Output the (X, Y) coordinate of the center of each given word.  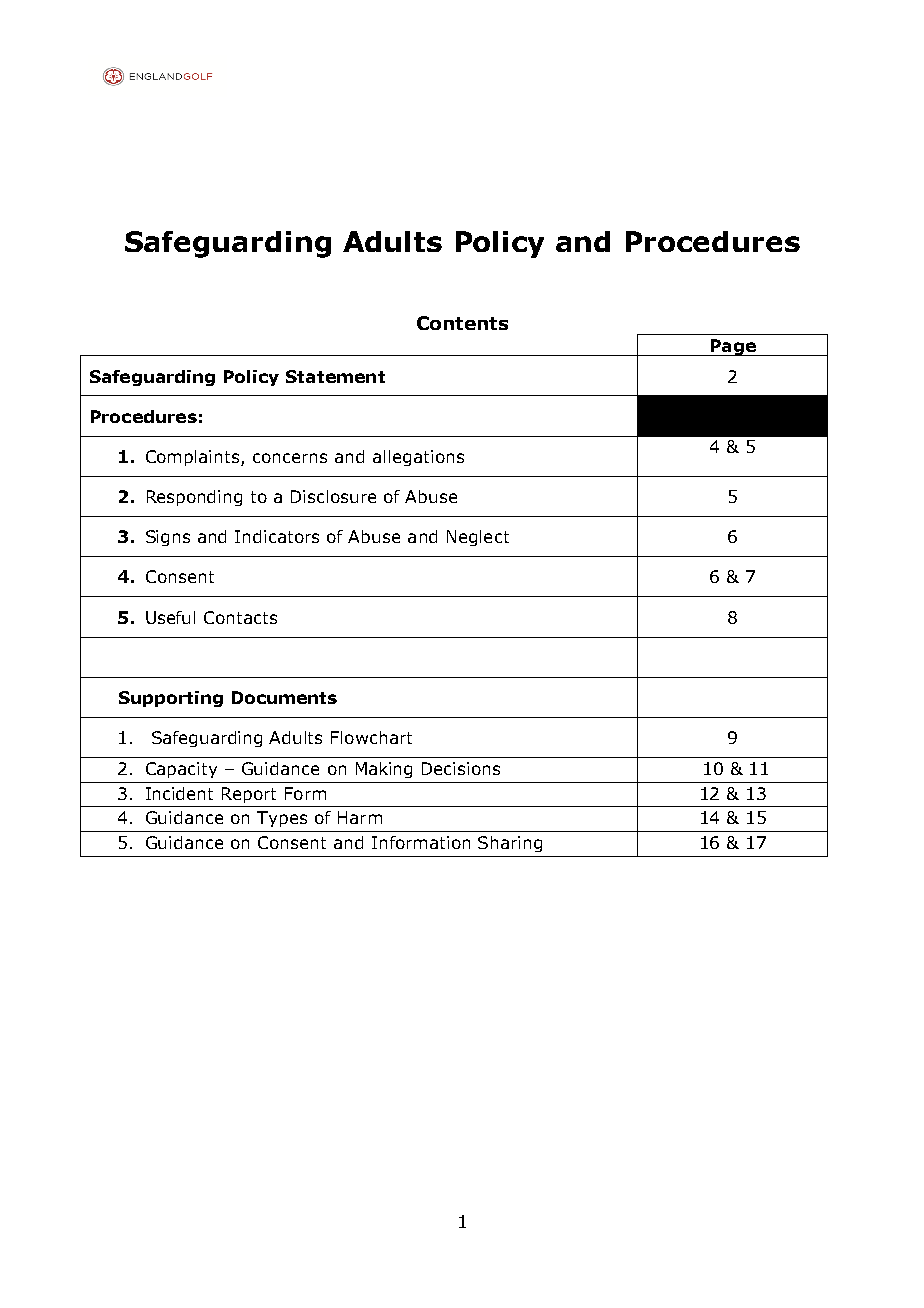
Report (249, 795)
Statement (335, 376)
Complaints (194, 458)
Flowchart (371, 737)
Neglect (478, 538)
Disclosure (333, 496)
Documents (284, 697)
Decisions (461, 768)
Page (733, 347)
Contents (462, 323)
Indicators (277, 536)
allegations (418, 458)
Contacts (240, 617)
